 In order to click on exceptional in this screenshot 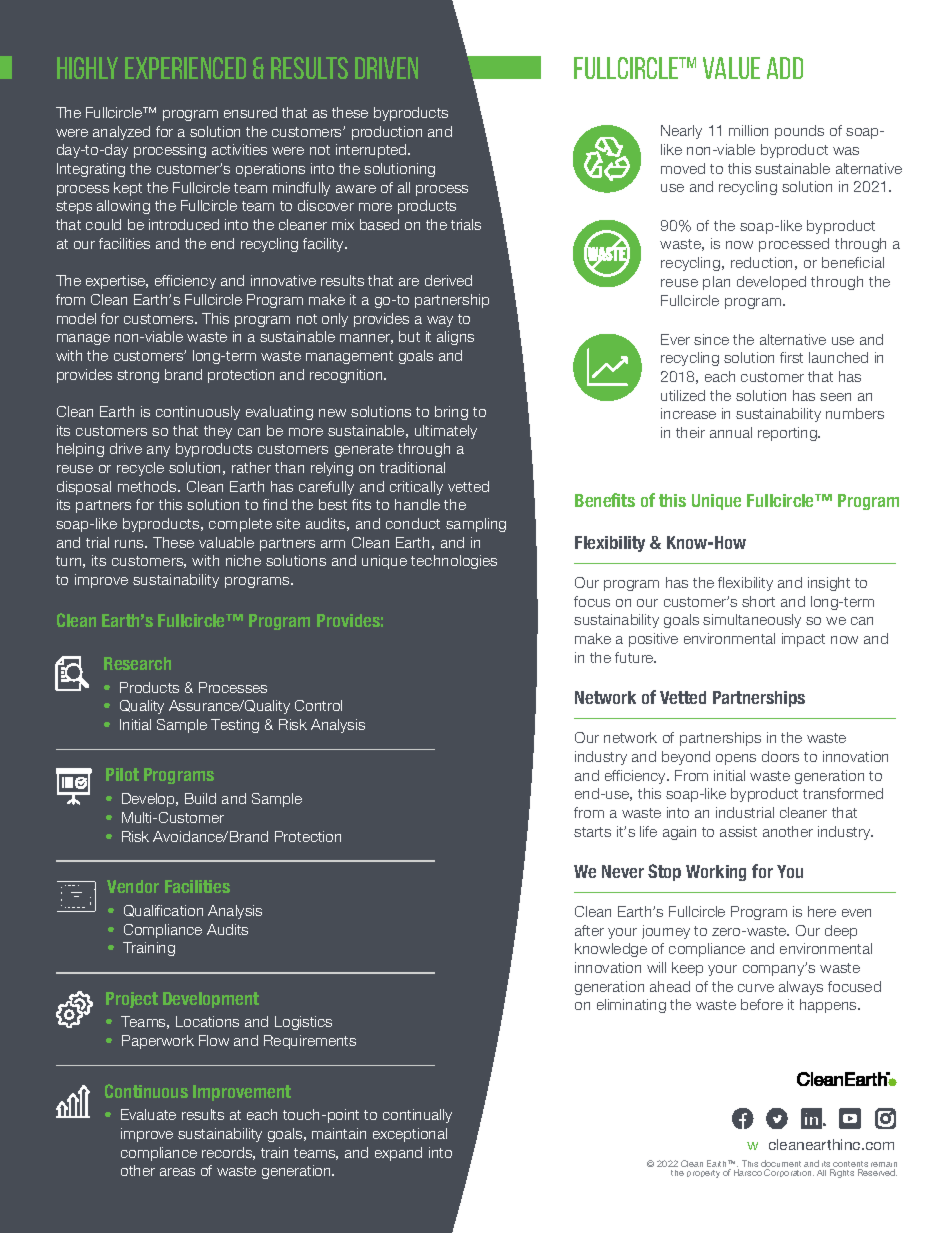, I will do `click(410, 1135)`.
